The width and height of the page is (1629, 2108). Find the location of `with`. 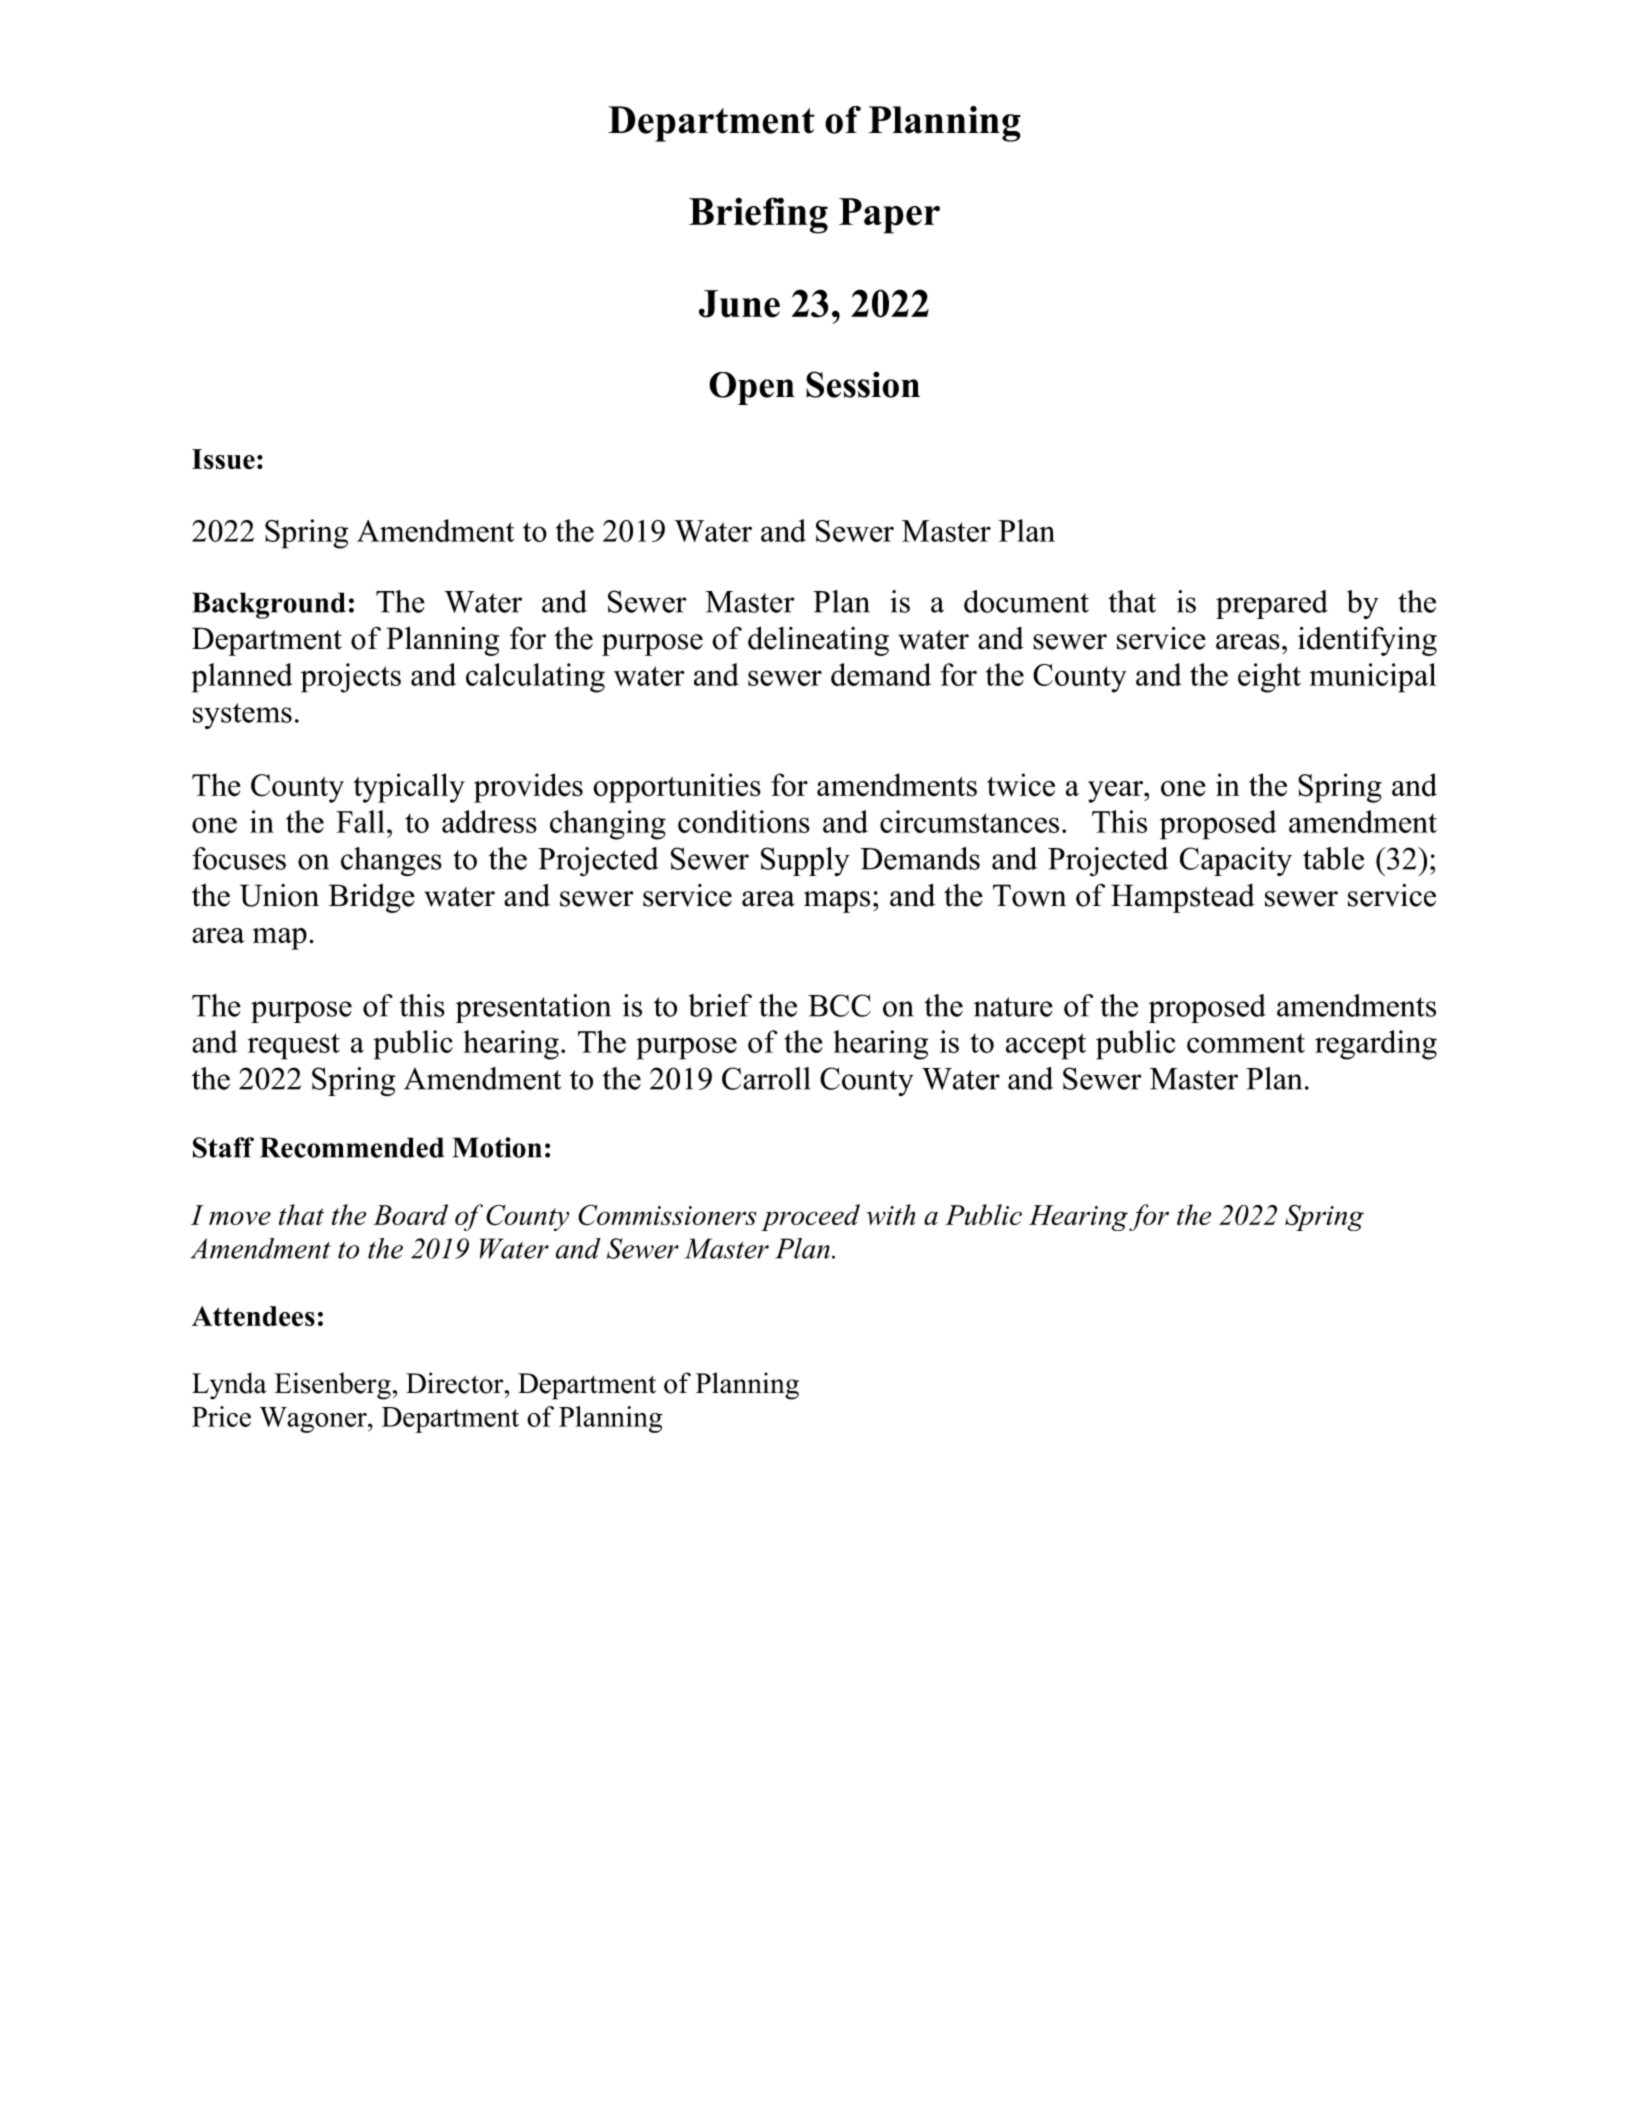

with is located at coordinates (891, 1214).
